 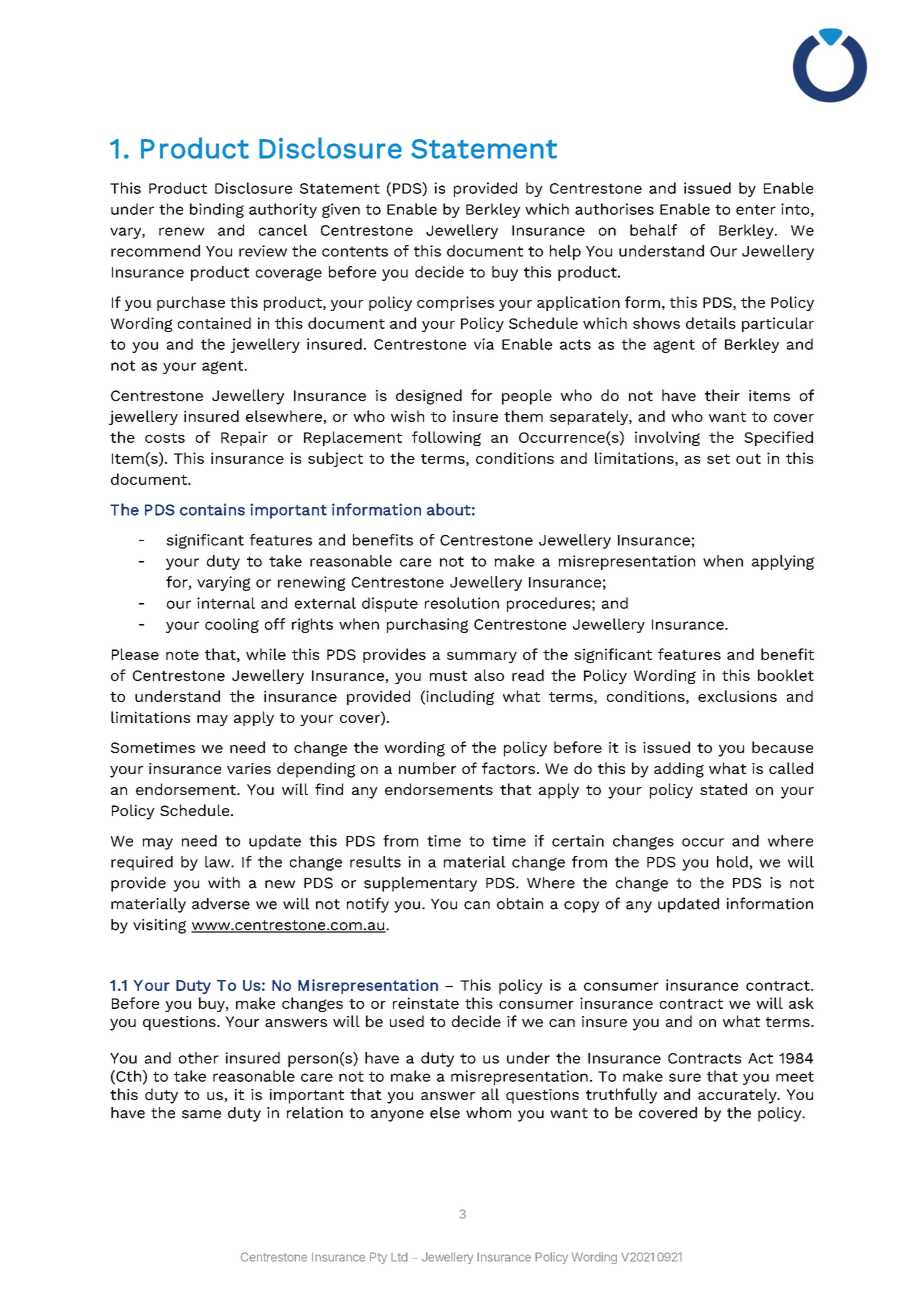 What do you see at coordinates (159, 926) in the screenshot?
I see `visiting` at bounding box center [159, 926].
